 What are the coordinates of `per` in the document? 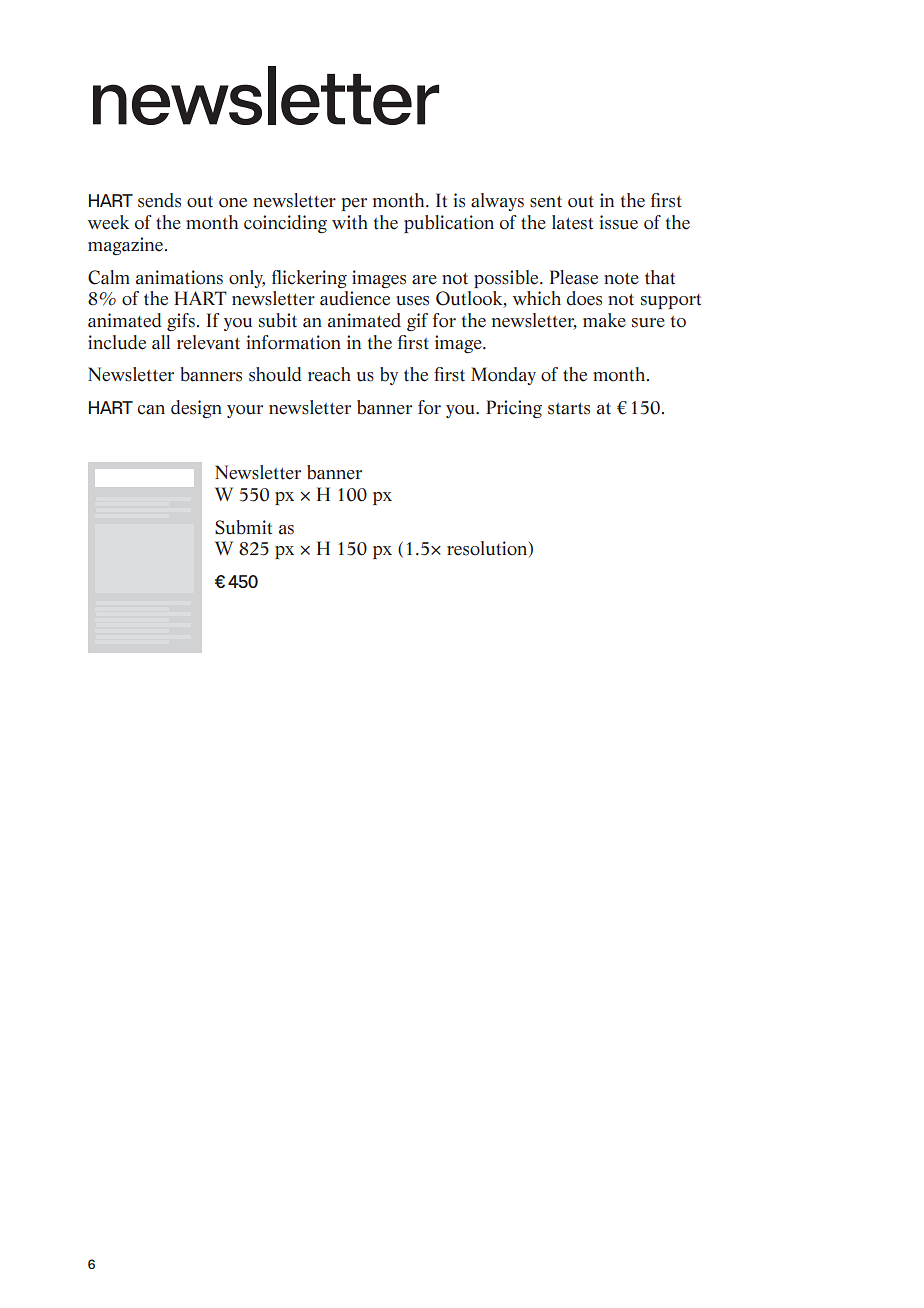 It's located at (354, 204).
